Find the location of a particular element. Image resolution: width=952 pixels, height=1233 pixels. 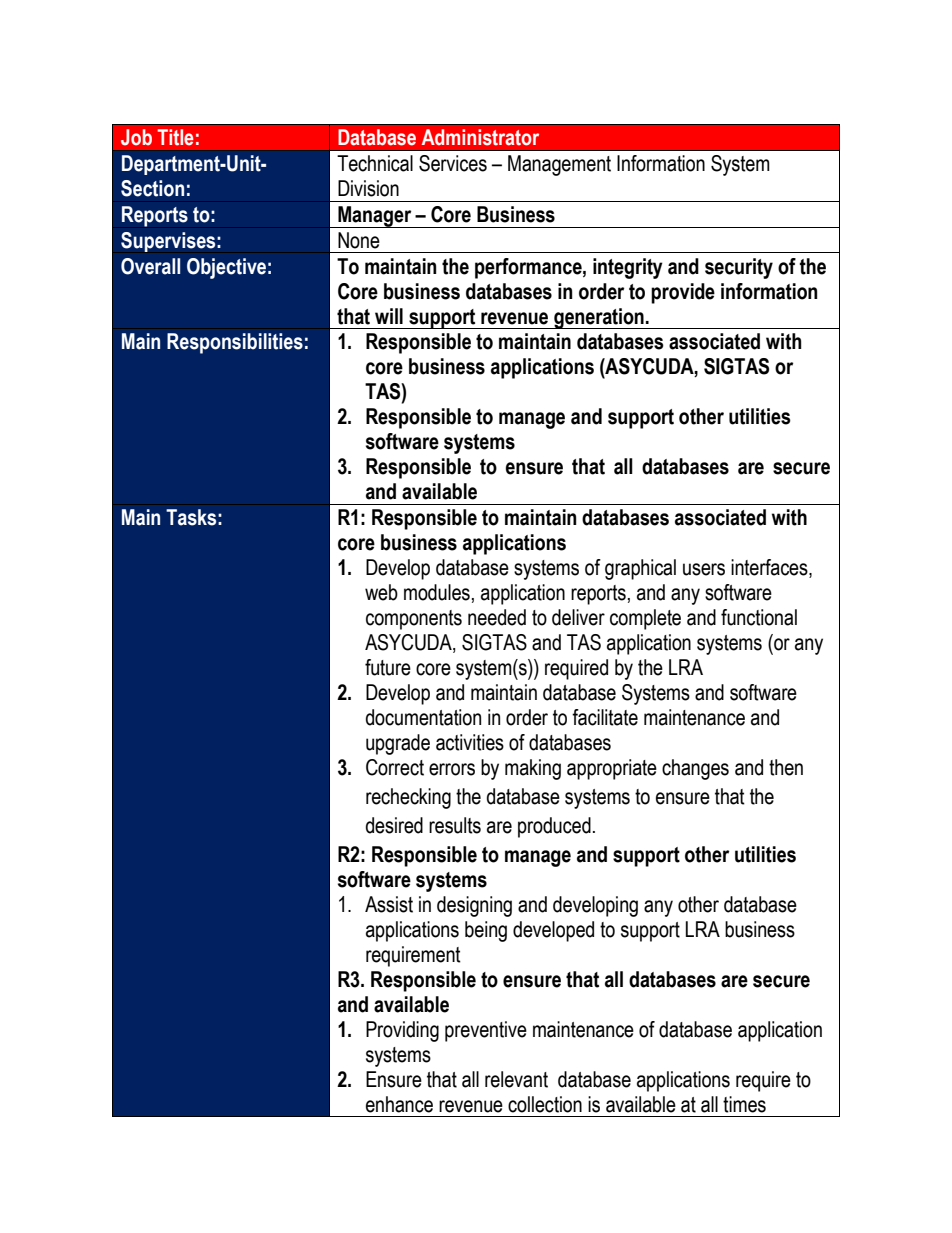

provide is located at coordinates (683, 293).
